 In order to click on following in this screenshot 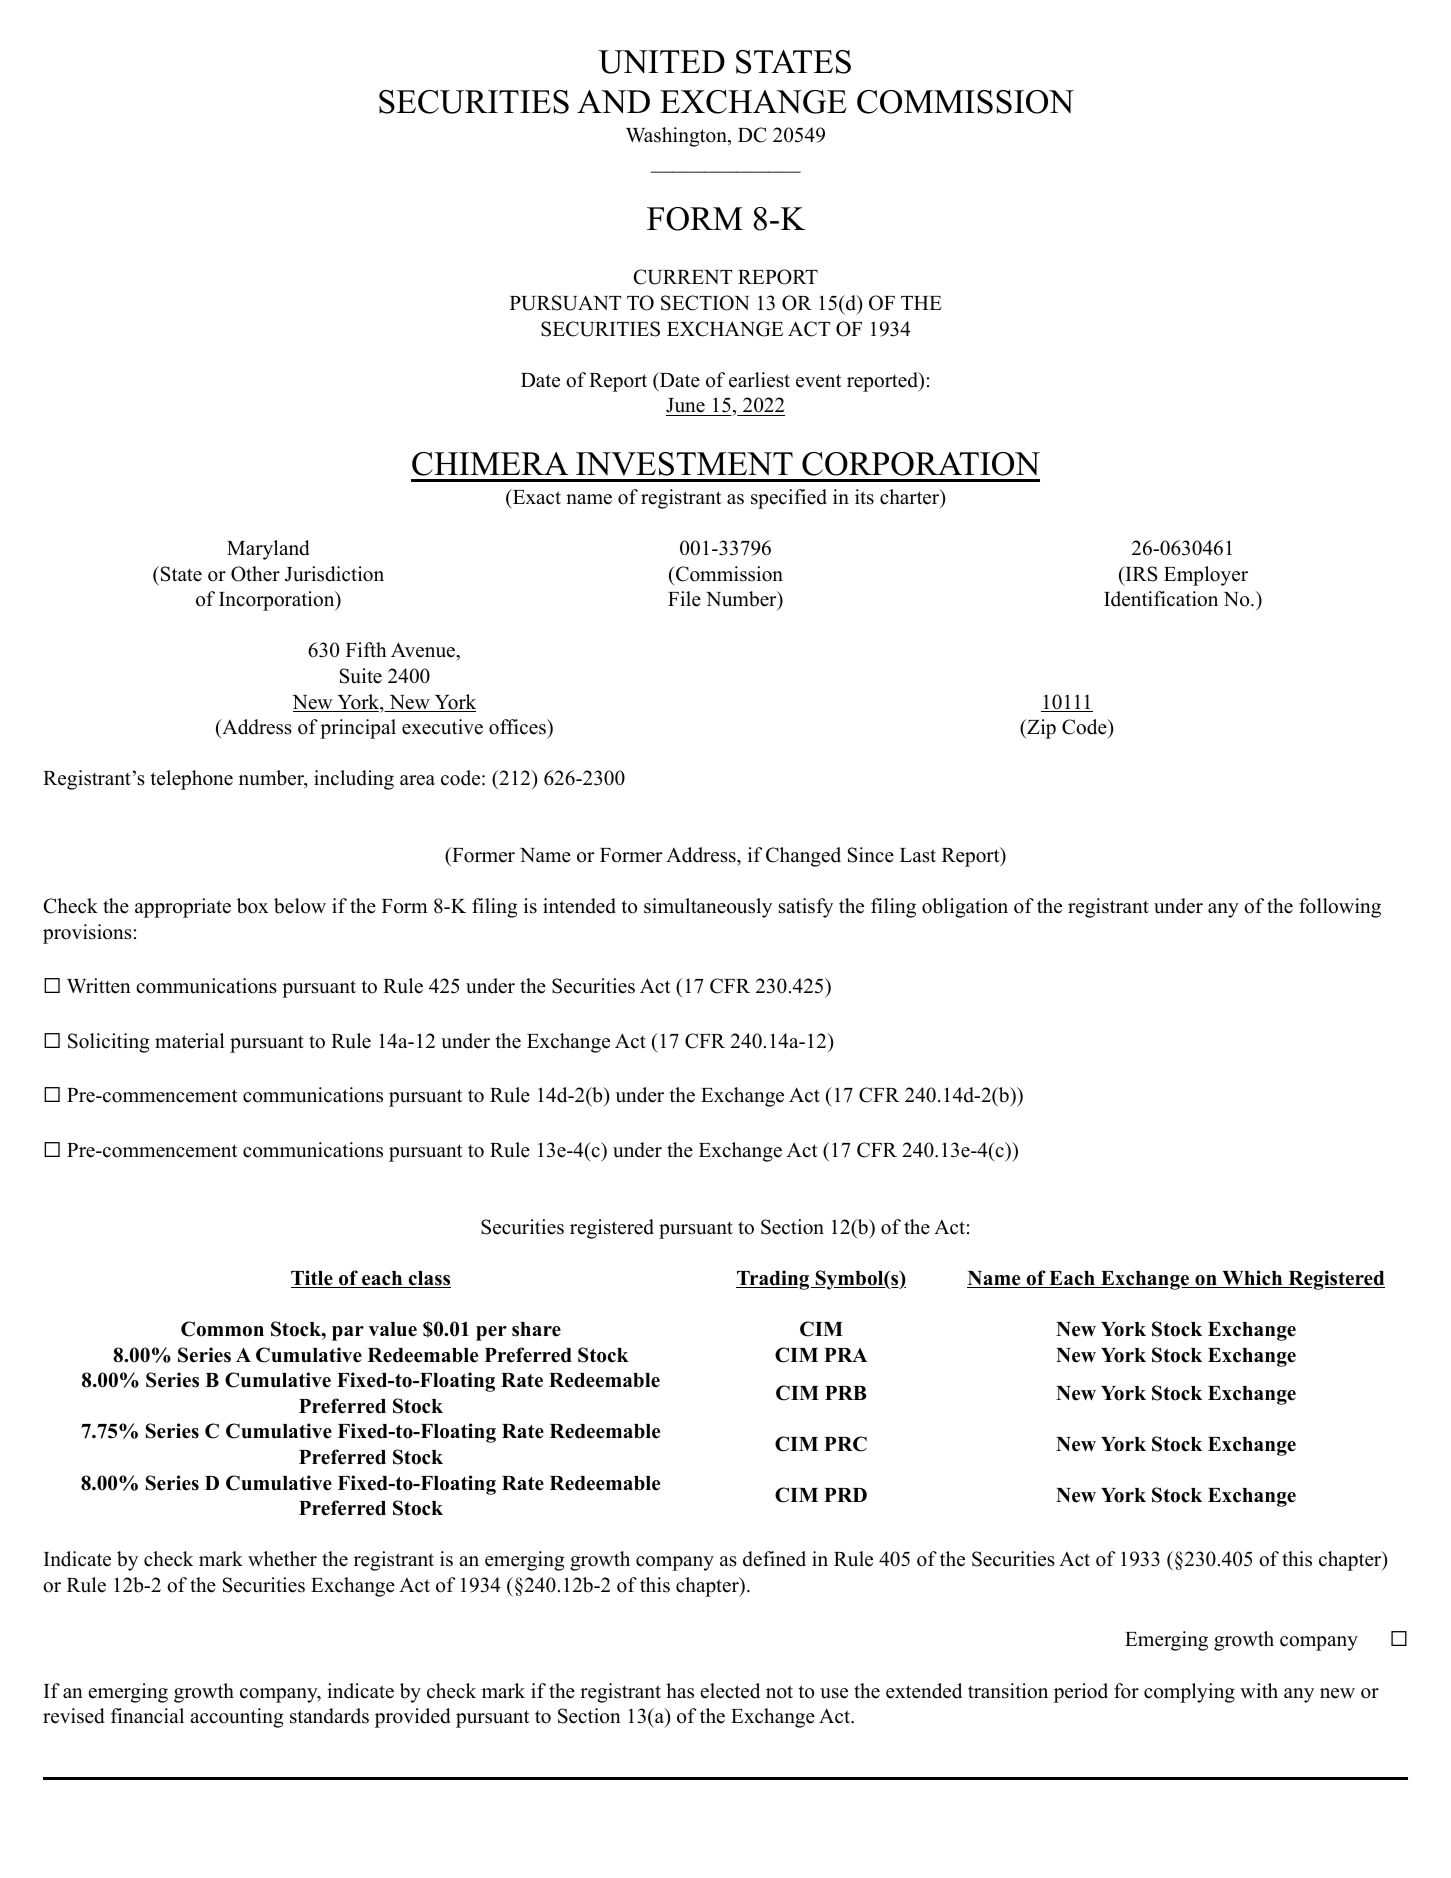, I will do `click(1340, 908)`.
